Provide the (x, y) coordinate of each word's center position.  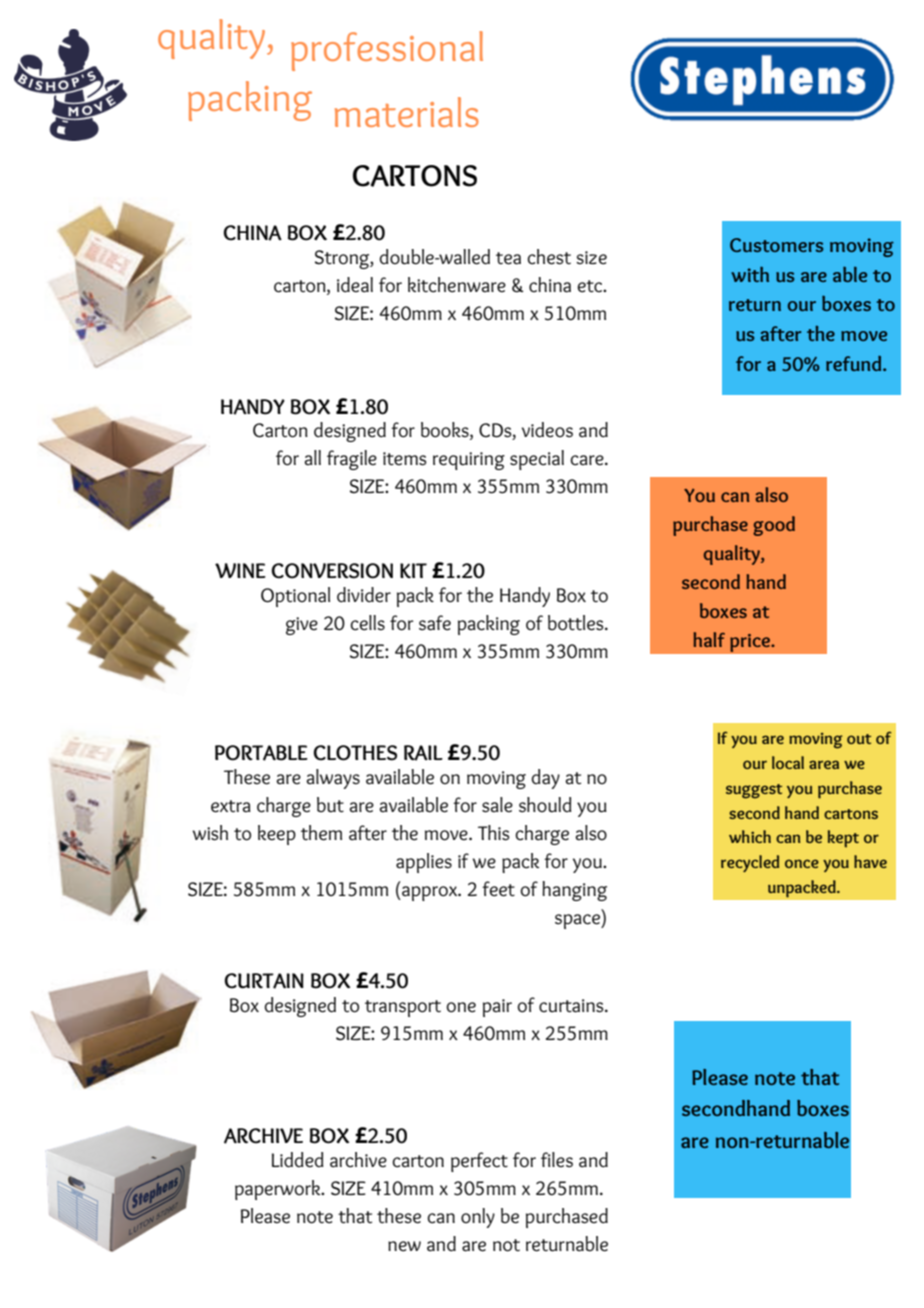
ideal (355, 285)
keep (277, 835)
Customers (776, 245)
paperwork (279, 1190)
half (709, 639)
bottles (577, 623)
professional (387, 51)
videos (547, 430)
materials (407, 112)
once (802, 863)
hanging (574, 891)
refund (855, 363)
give (302, 626)
